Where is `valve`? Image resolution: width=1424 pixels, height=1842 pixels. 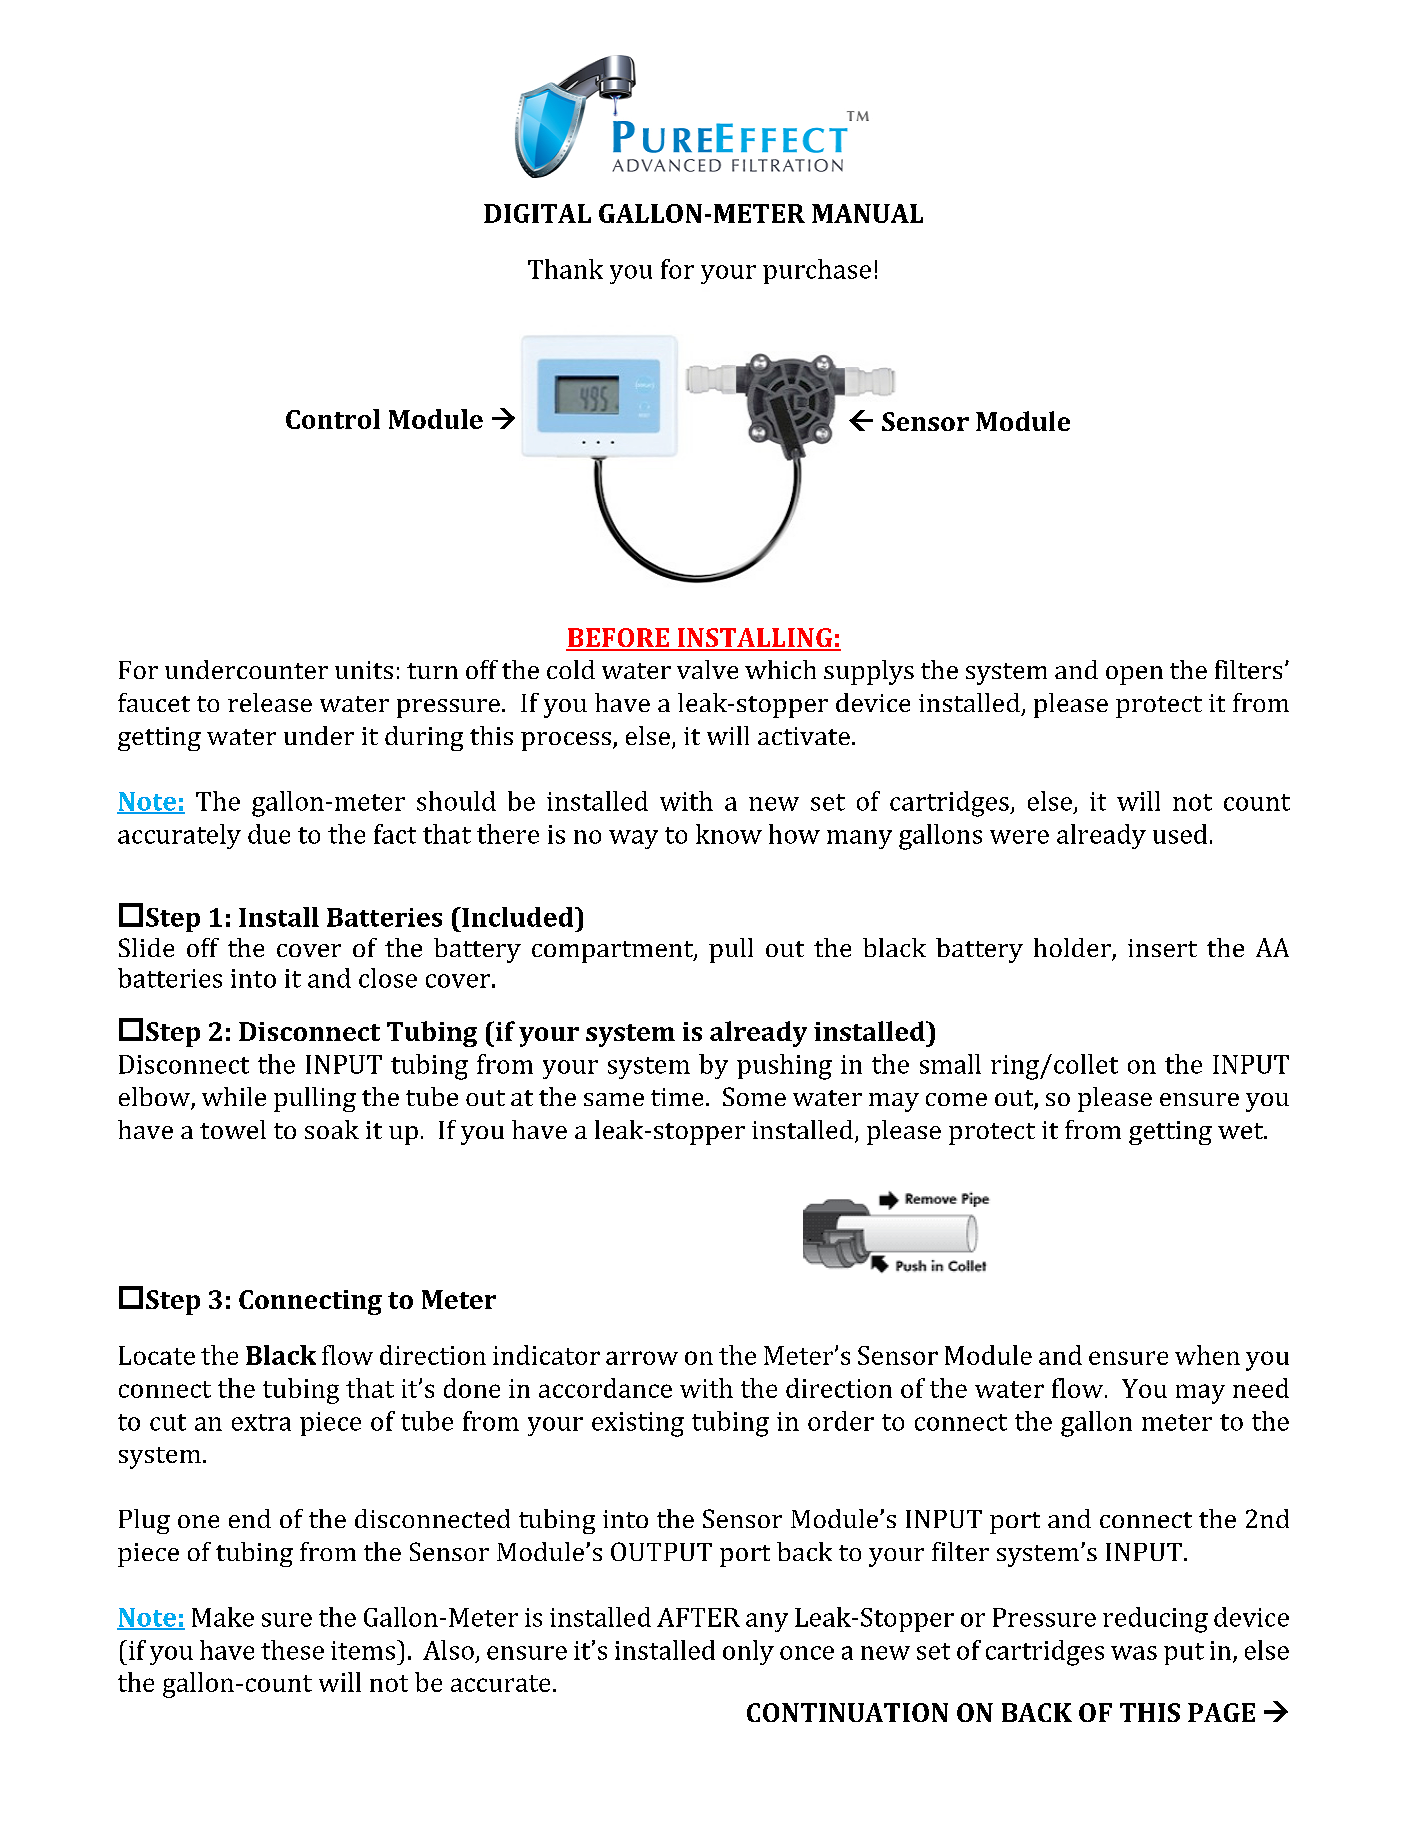
valve is located at coordinates (707, 669).
